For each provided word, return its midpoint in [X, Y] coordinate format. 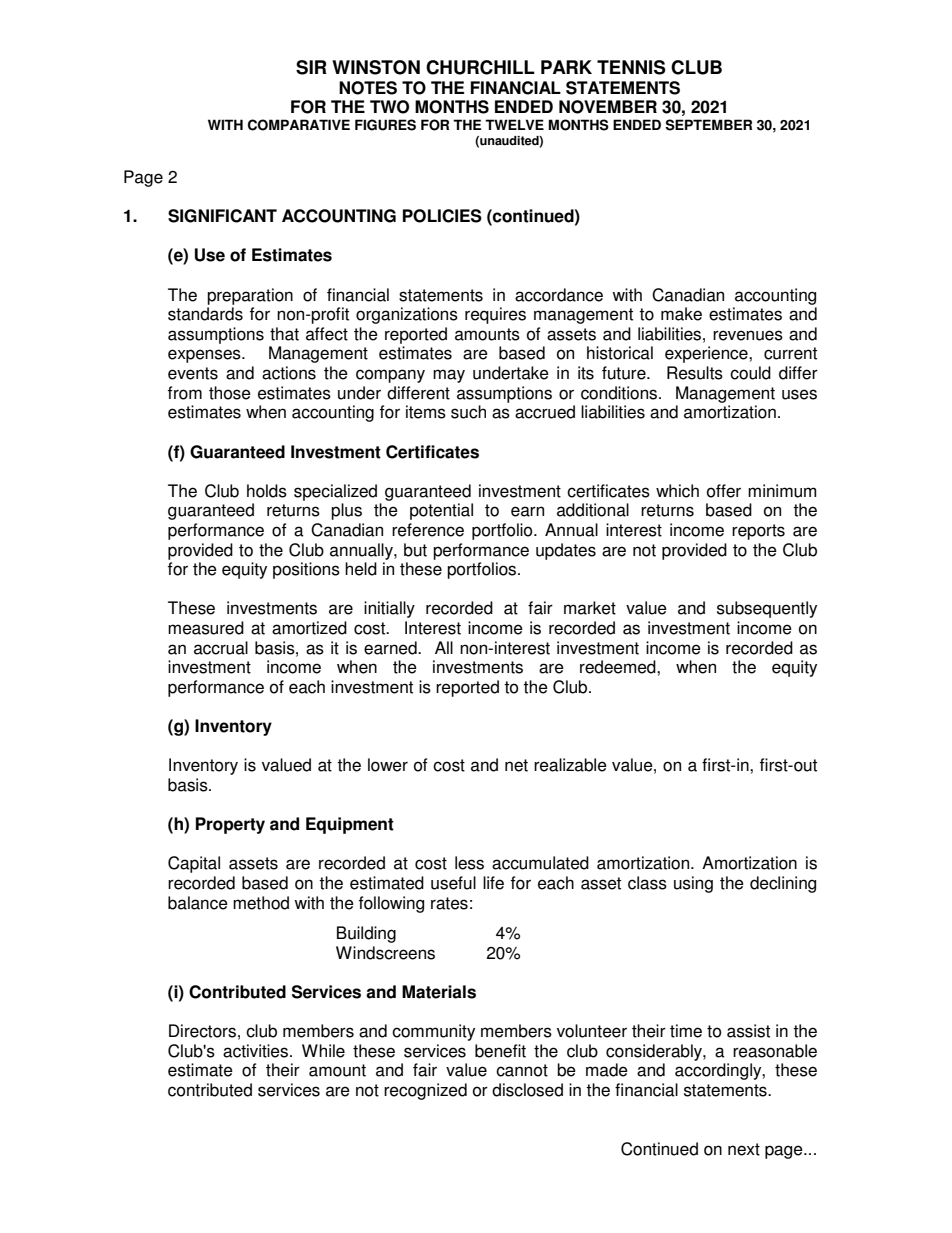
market [590, 608]
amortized [309, 628]
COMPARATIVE [299, 125]
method [261, 903]
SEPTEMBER [708, 125]
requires [495, 315]
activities [257, 1051]
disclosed [527, 1090]
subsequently [767, 609]
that [284, 334]
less [469, 863]
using [693, 884]
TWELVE [514, 124]
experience [707, 354]
